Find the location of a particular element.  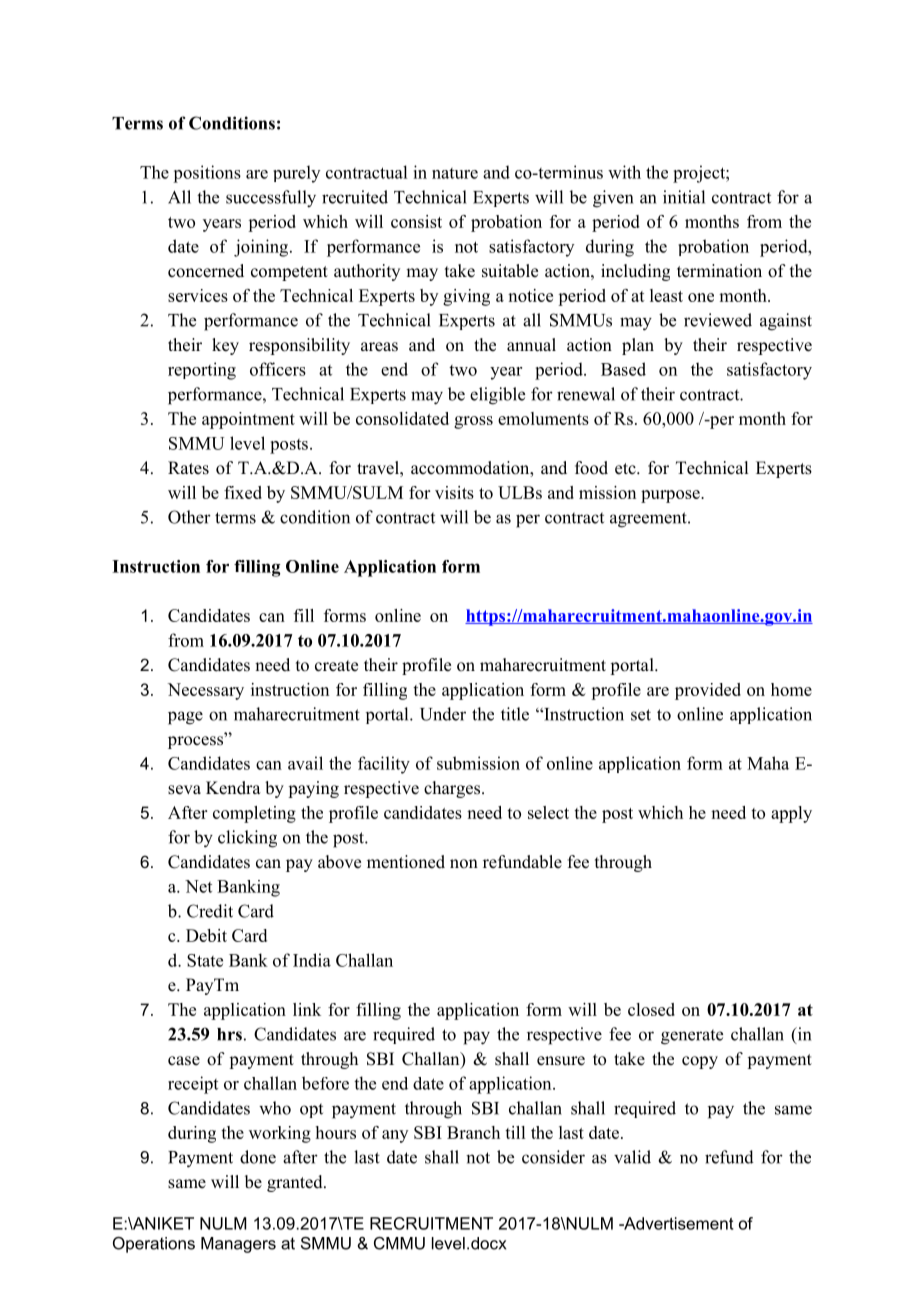

Managers is located at coordinates (238, 1245).
